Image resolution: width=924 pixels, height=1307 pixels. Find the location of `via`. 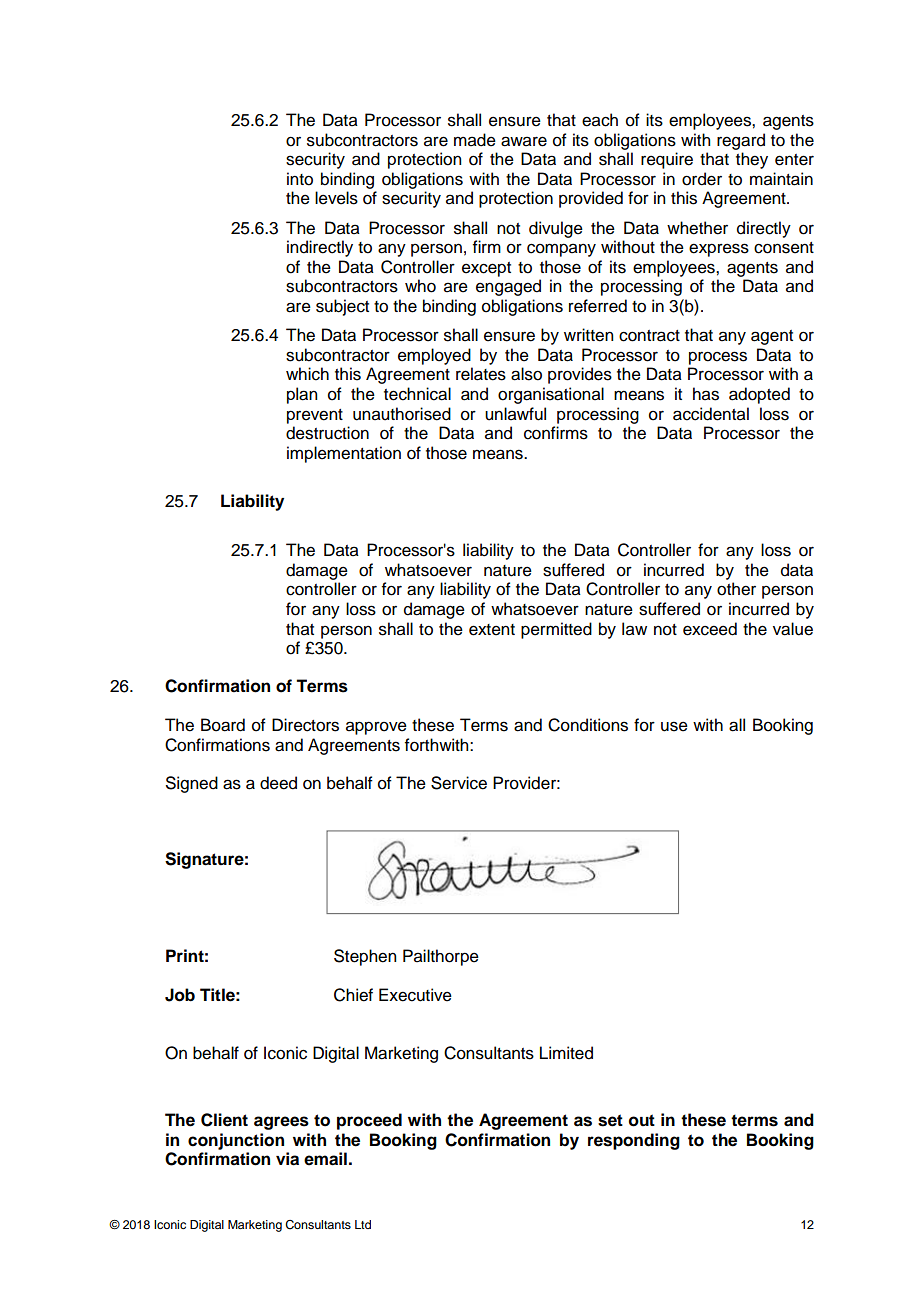

via is located at coordinates (287, 1159).
